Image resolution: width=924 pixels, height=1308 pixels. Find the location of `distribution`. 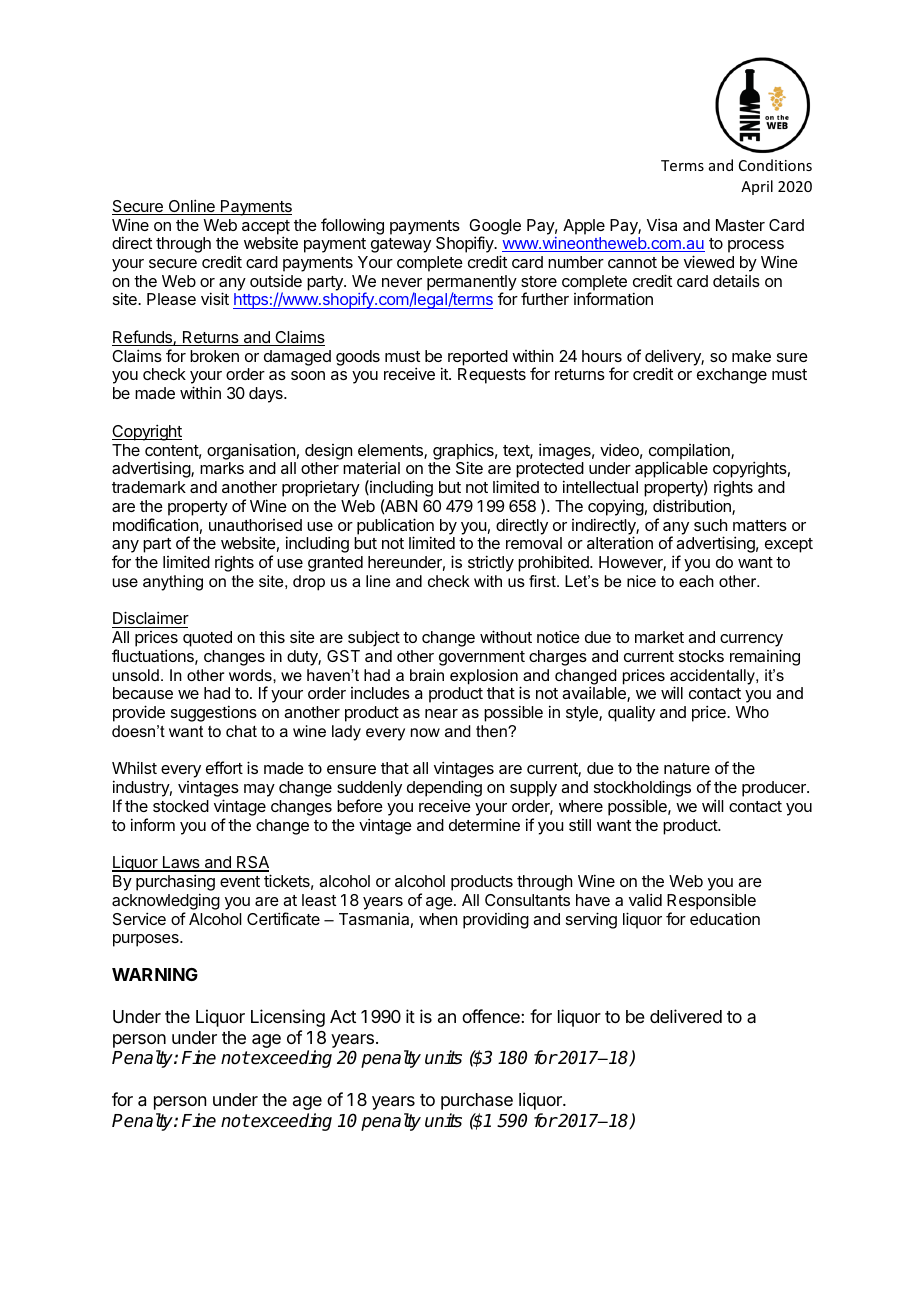

distribution is located at coordinates (693, 507).
